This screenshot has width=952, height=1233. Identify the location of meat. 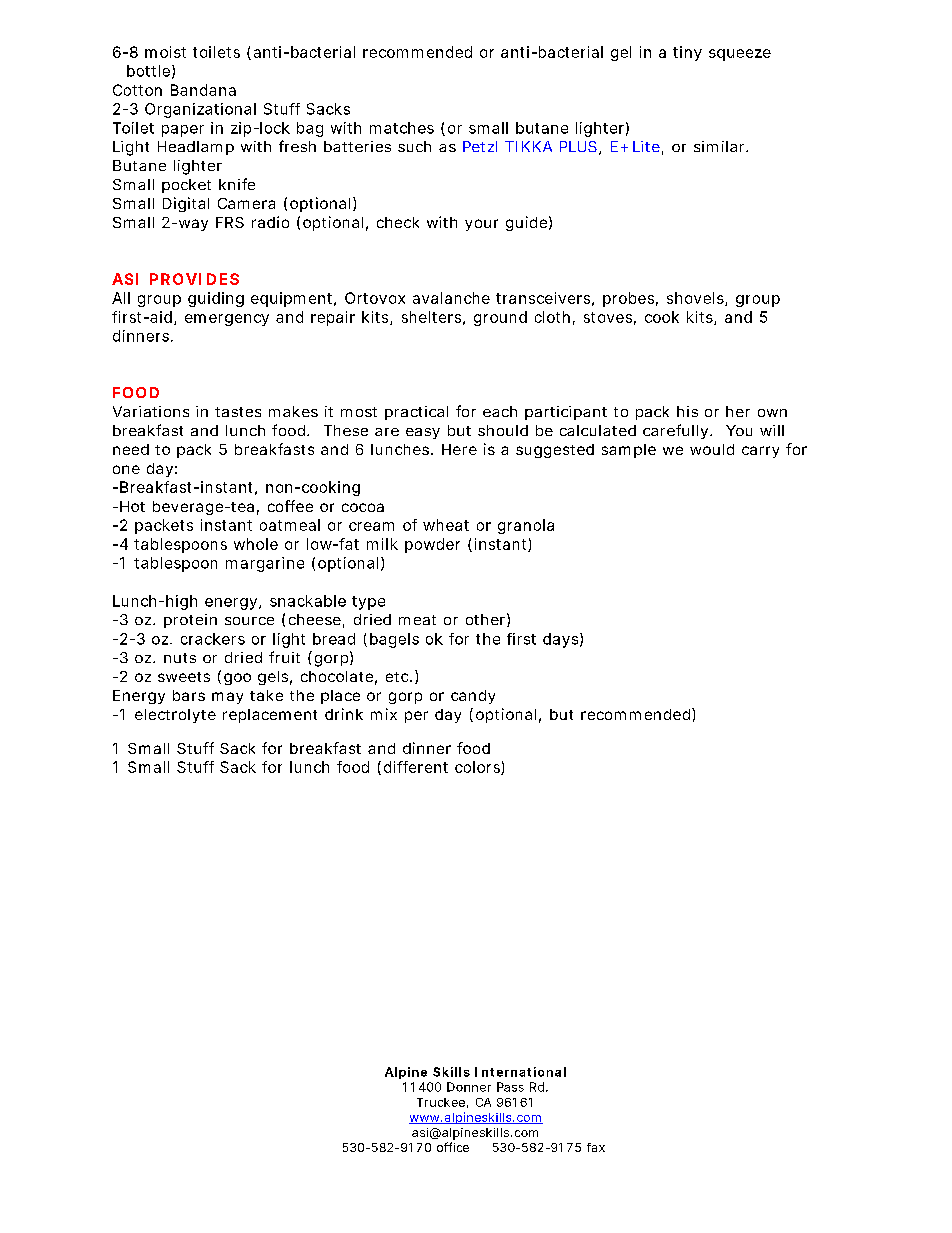
(417, 620).
